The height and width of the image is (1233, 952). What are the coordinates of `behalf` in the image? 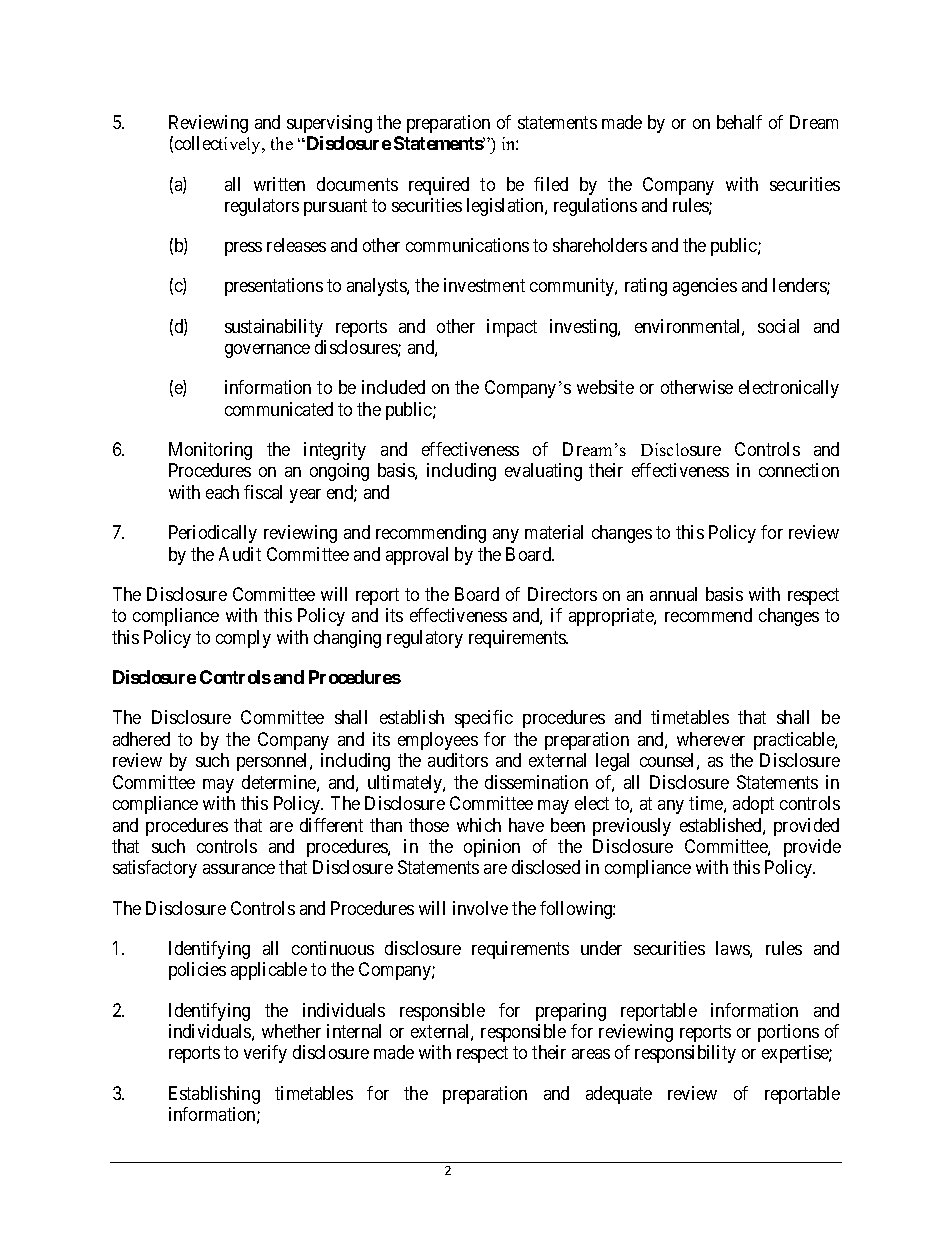 It's located at (739, 122).
